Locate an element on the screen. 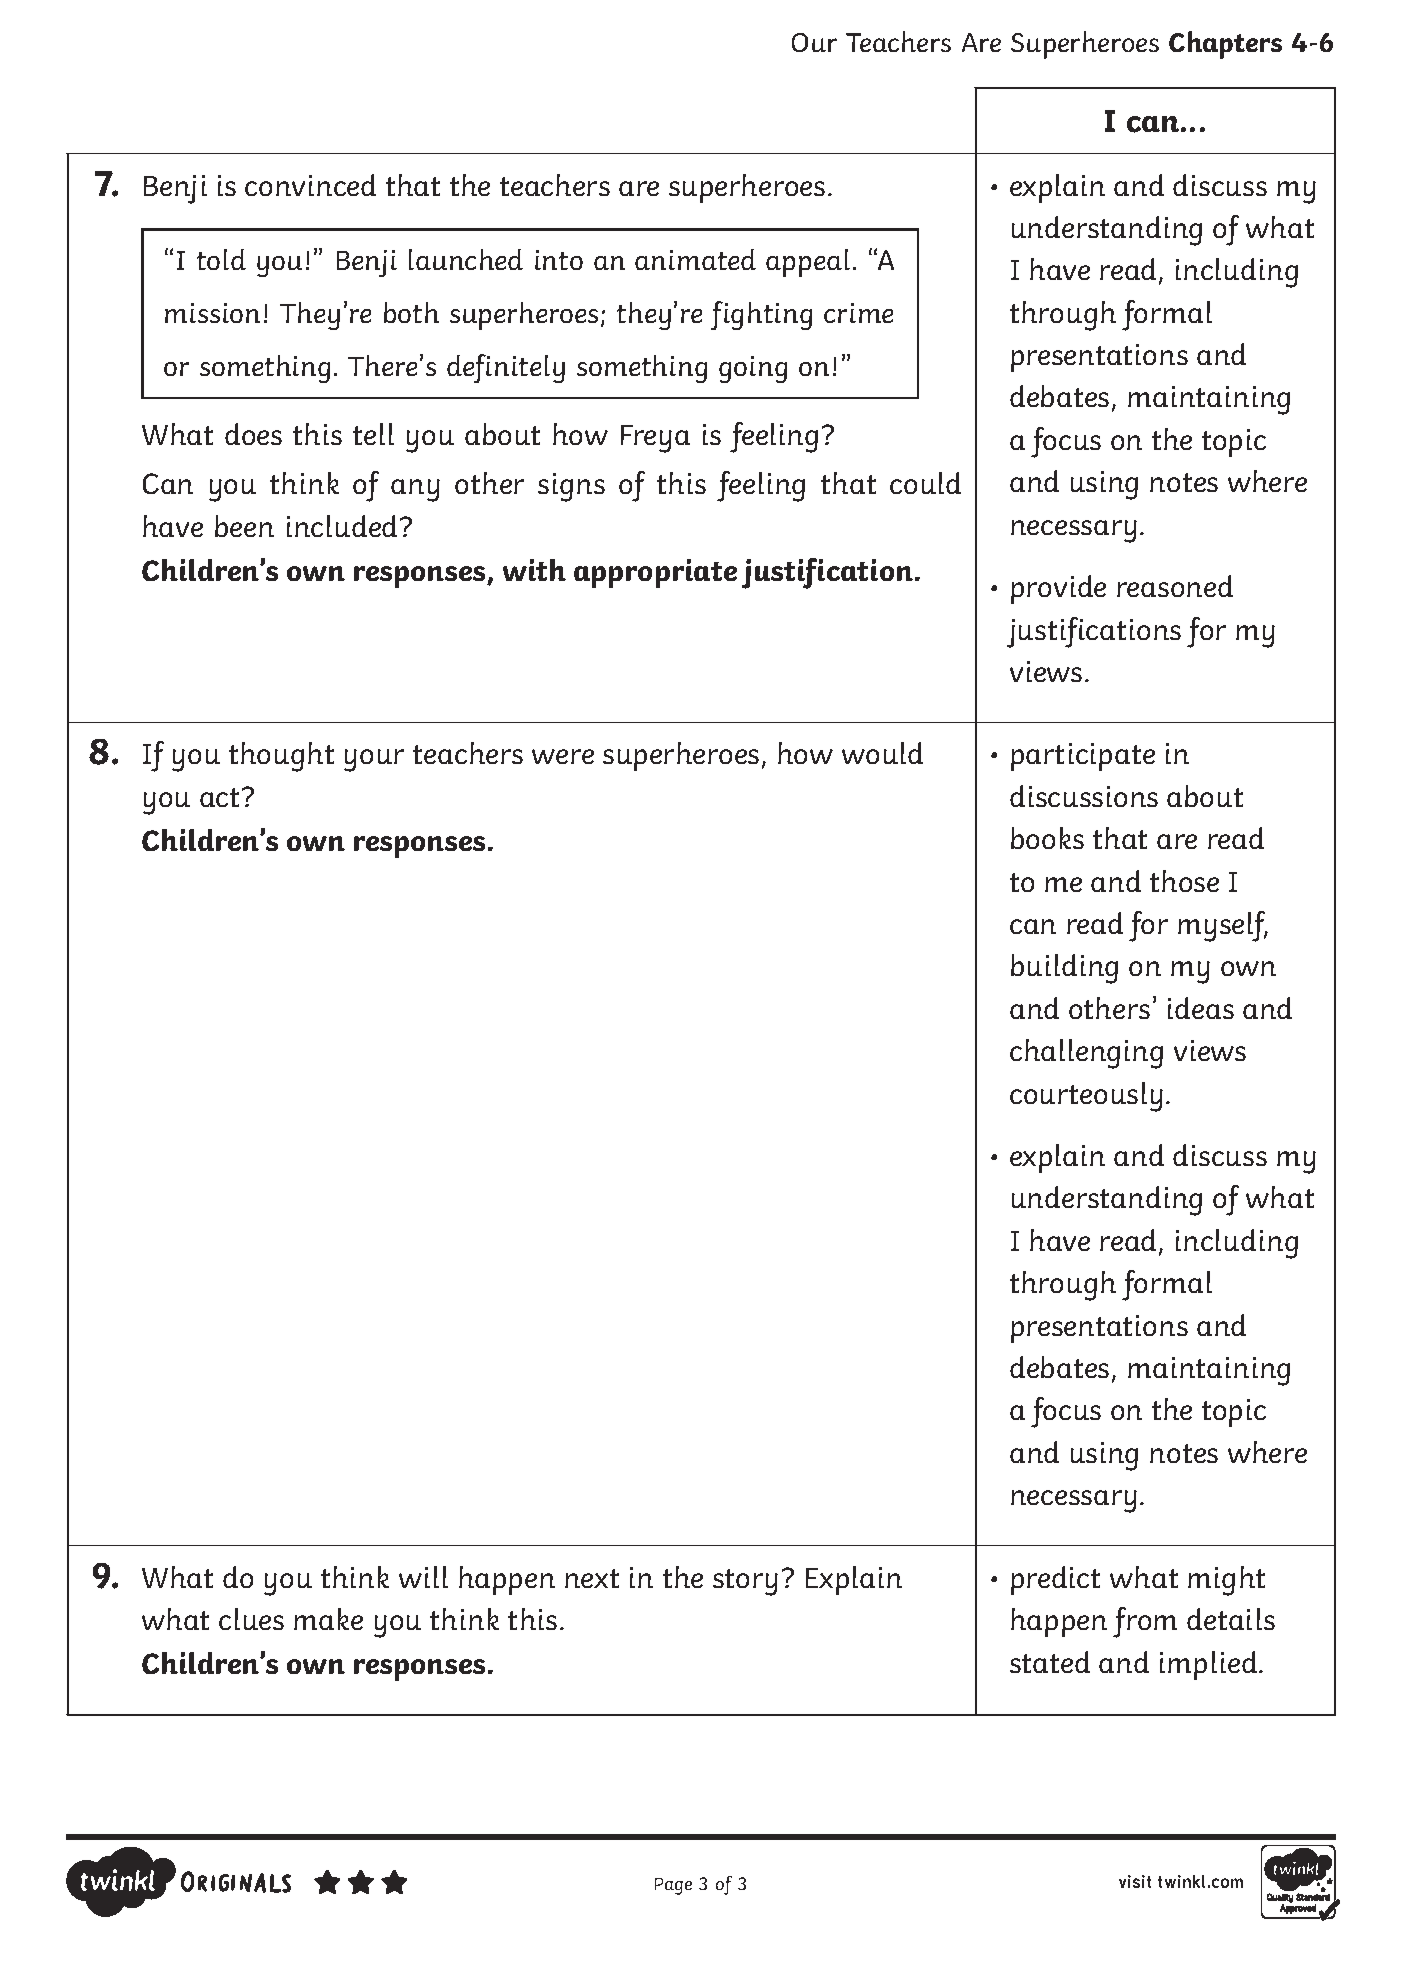  make is located at coordinates (328, 1619).
